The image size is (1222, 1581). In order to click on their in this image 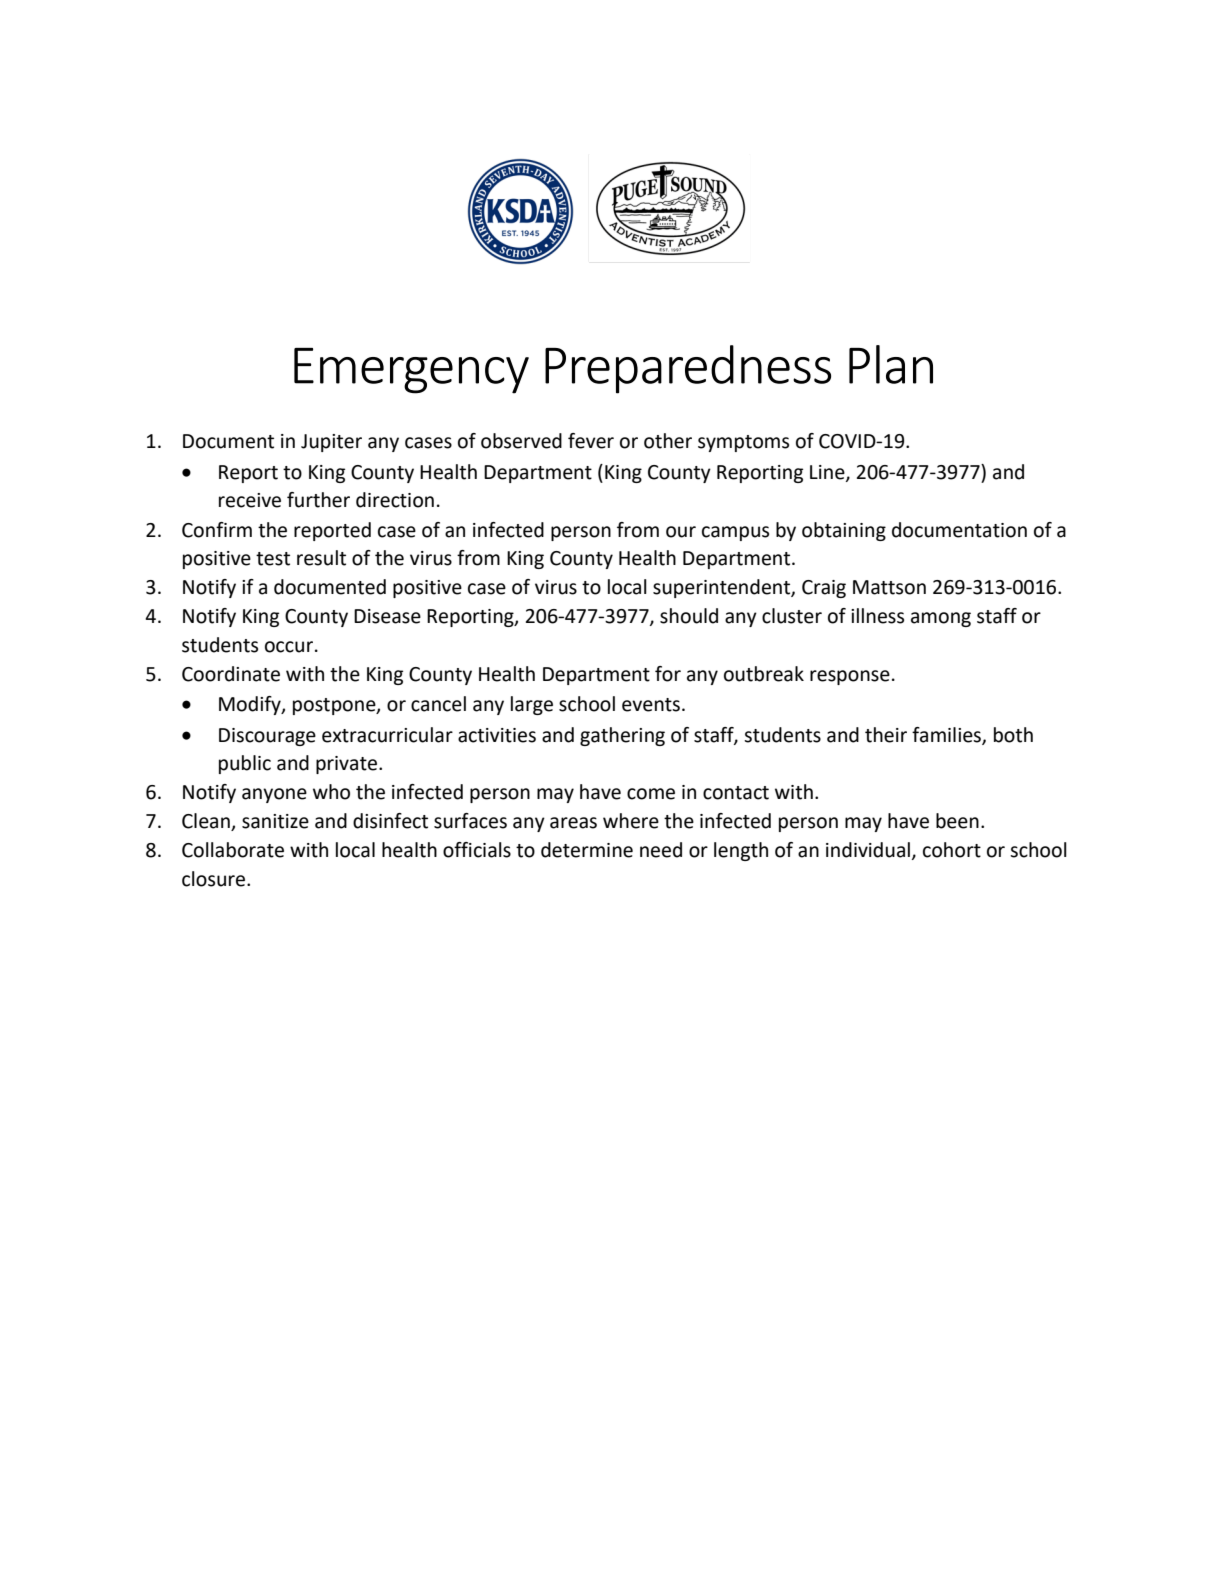, I will do `click(886, 735)`.
